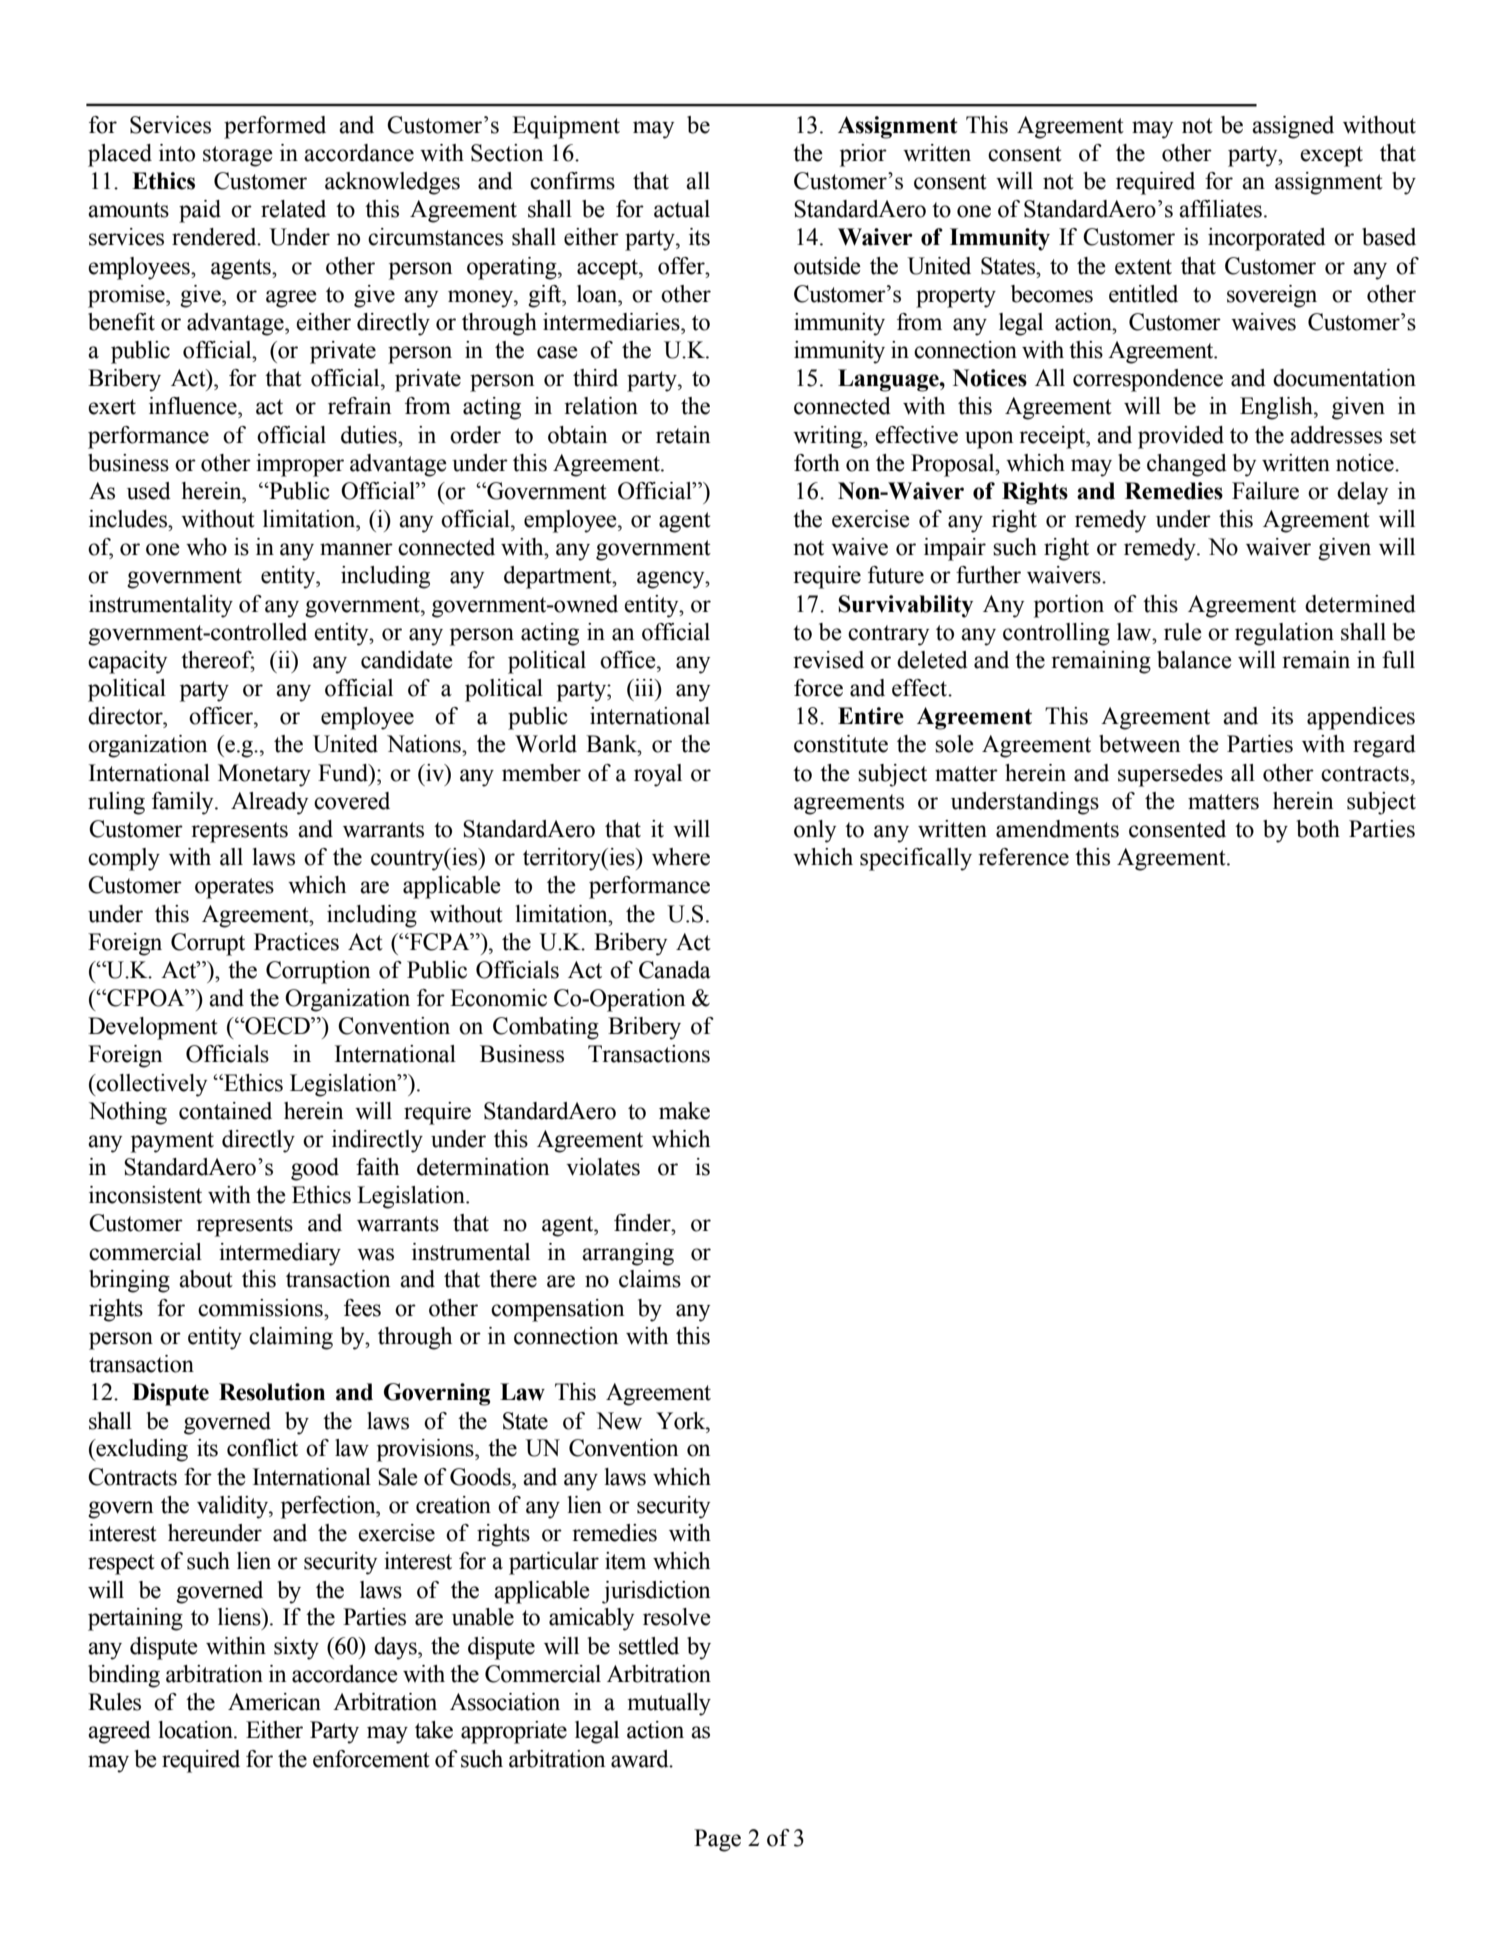 This image has height=1940, width=1499. Describe the element at coordinates (682, 209) in the image. I see `actual` at that location.
